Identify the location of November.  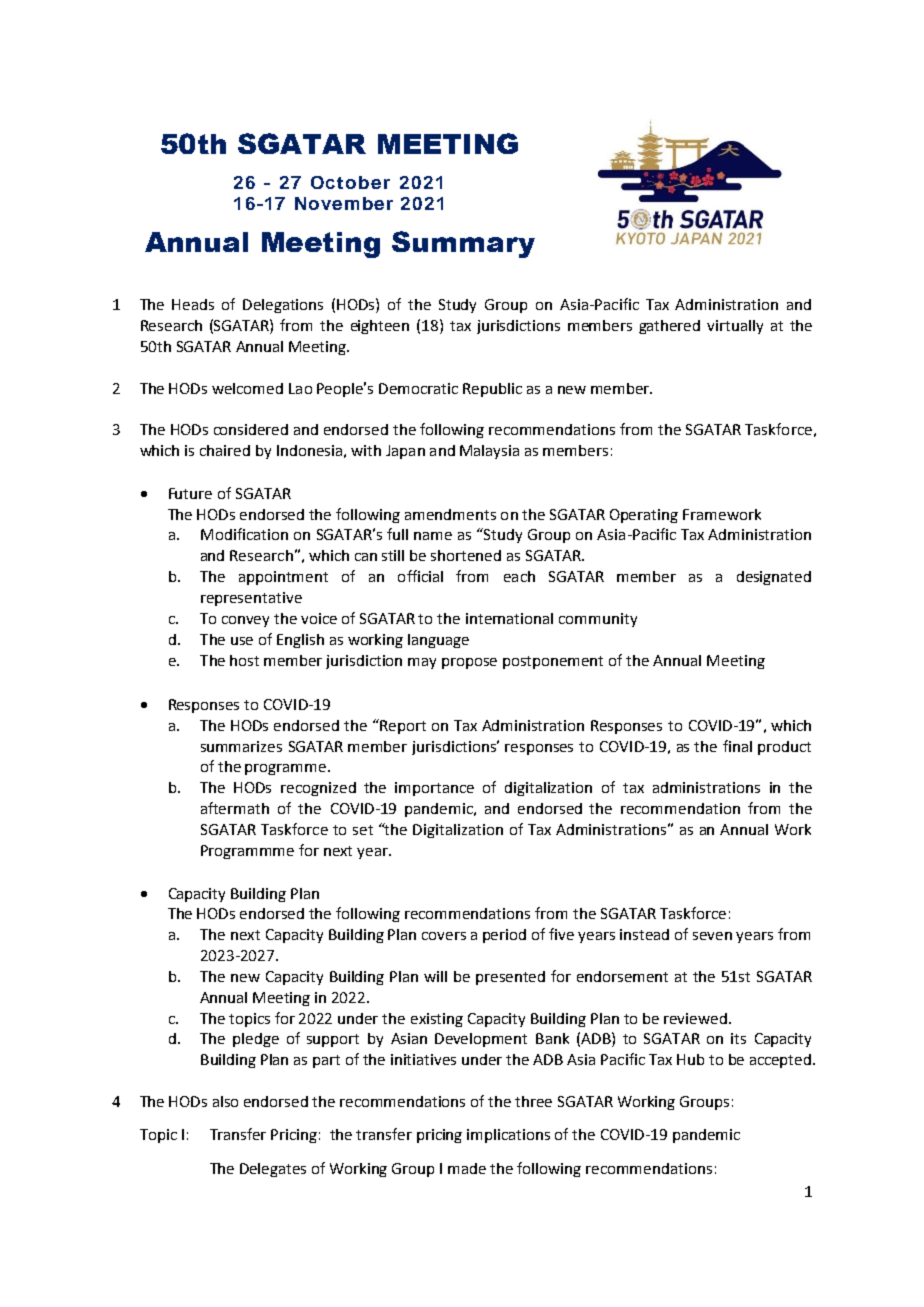
(344, 203).
